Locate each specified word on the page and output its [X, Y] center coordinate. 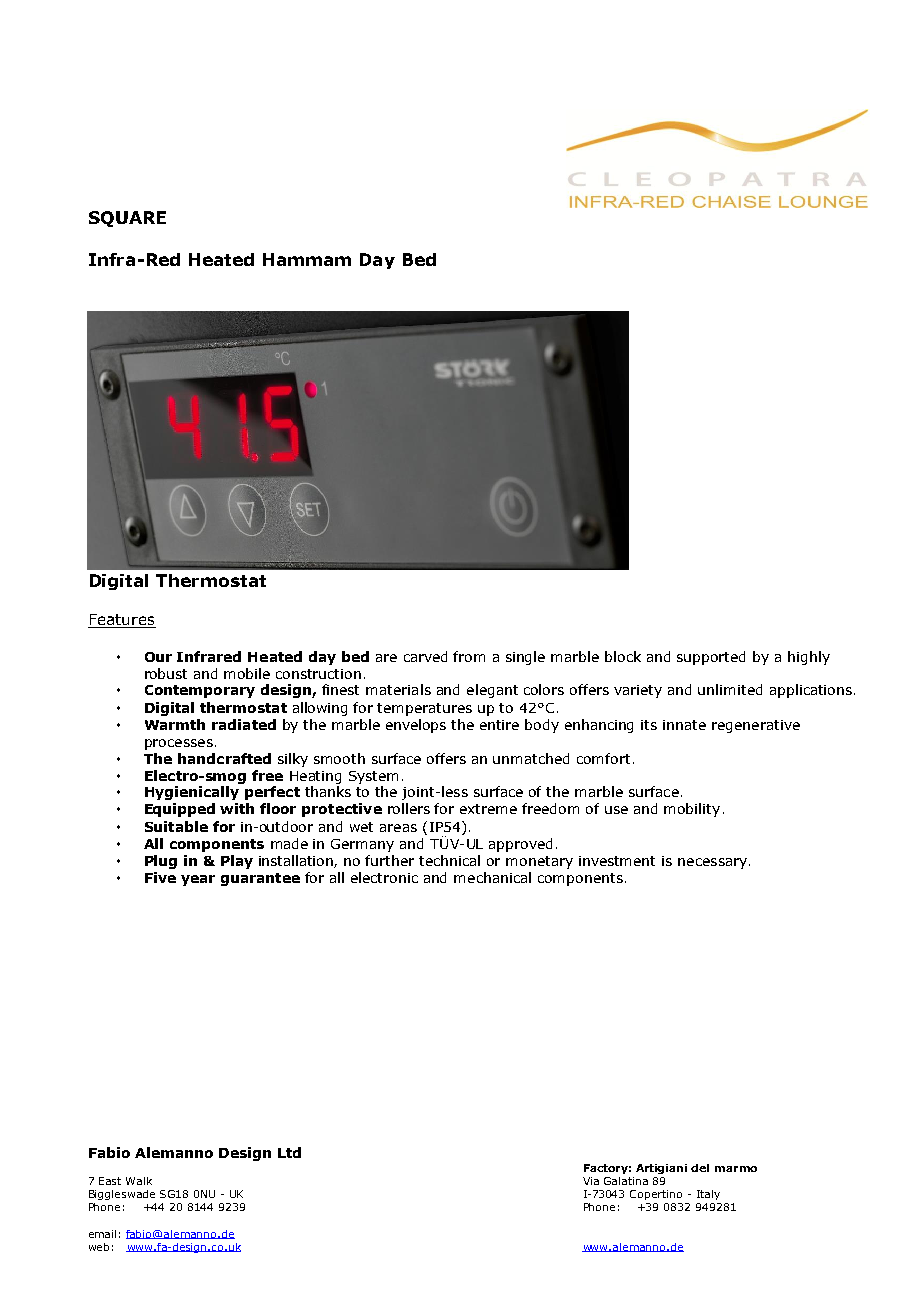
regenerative [756, 726]
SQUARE [127, 219]
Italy [708, 1195]
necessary [712, 863]
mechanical [492, 877]
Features [122, 621]
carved [425, 656]
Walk [139, 1181]
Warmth [175, 724]
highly [809, 658]
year [198, 880]
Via [591, 1181]
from [469, 656]
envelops [416, 726]
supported [711, 658]
